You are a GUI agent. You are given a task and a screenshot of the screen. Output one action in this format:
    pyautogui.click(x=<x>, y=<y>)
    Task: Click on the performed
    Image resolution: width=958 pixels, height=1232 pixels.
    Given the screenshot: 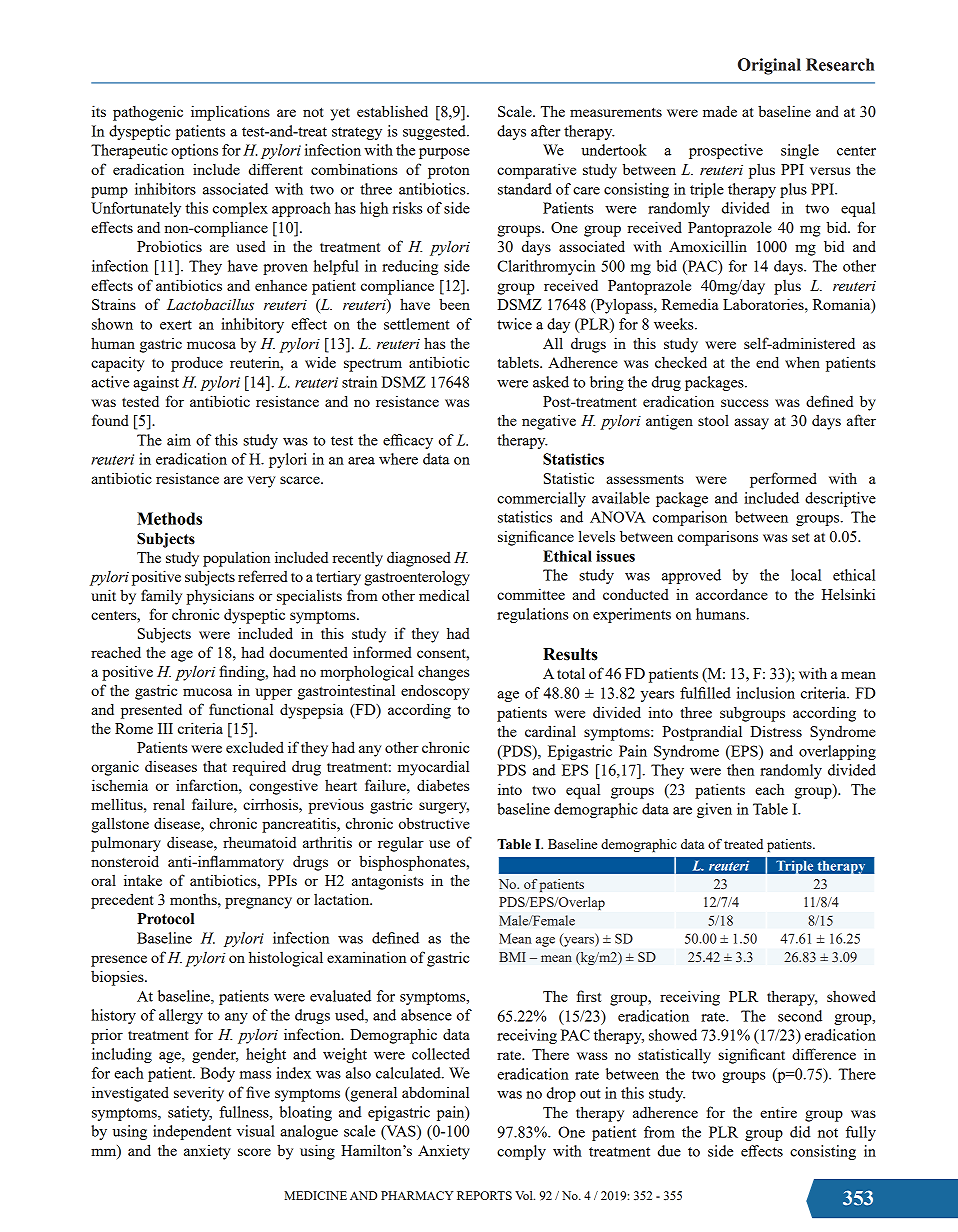 What is the action you would take?
    pyautogui.click(x=783, y=480)
